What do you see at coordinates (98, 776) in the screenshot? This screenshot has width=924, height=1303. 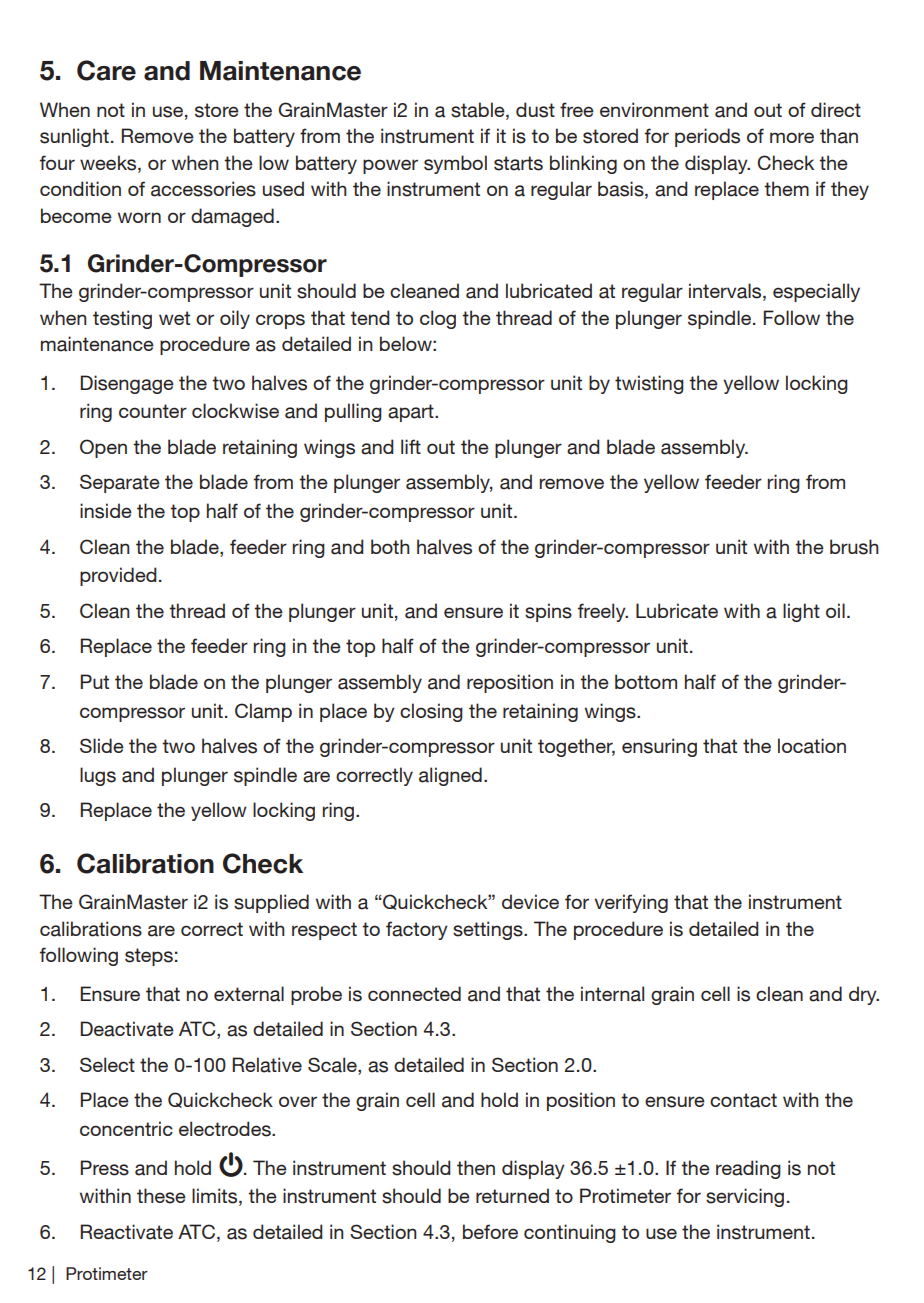 I see `lugs` at bounding box center [98, 776].
